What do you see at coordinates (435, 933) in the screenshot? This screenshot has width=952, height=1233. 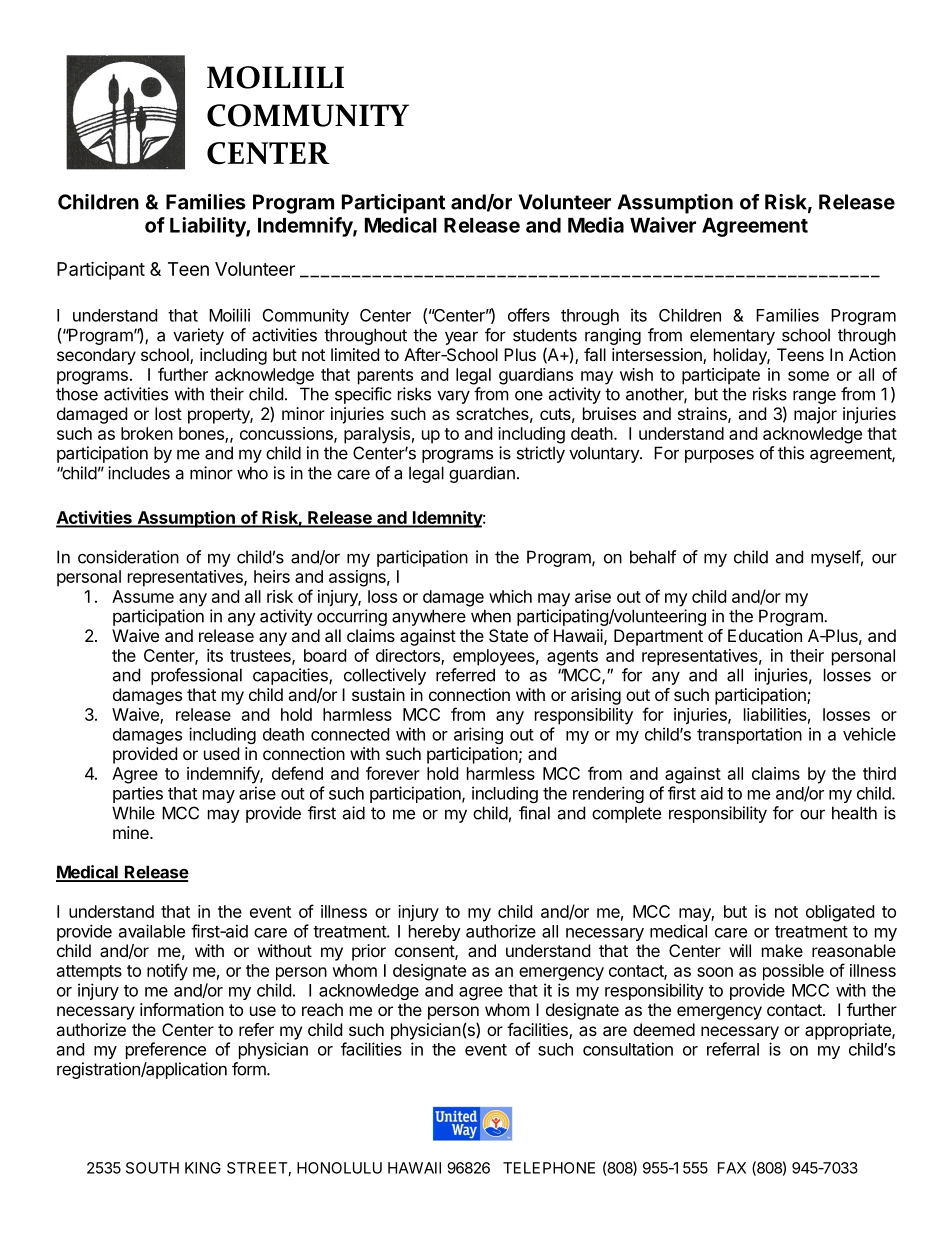 I see `hereby` at bounding box center [435, 933].
